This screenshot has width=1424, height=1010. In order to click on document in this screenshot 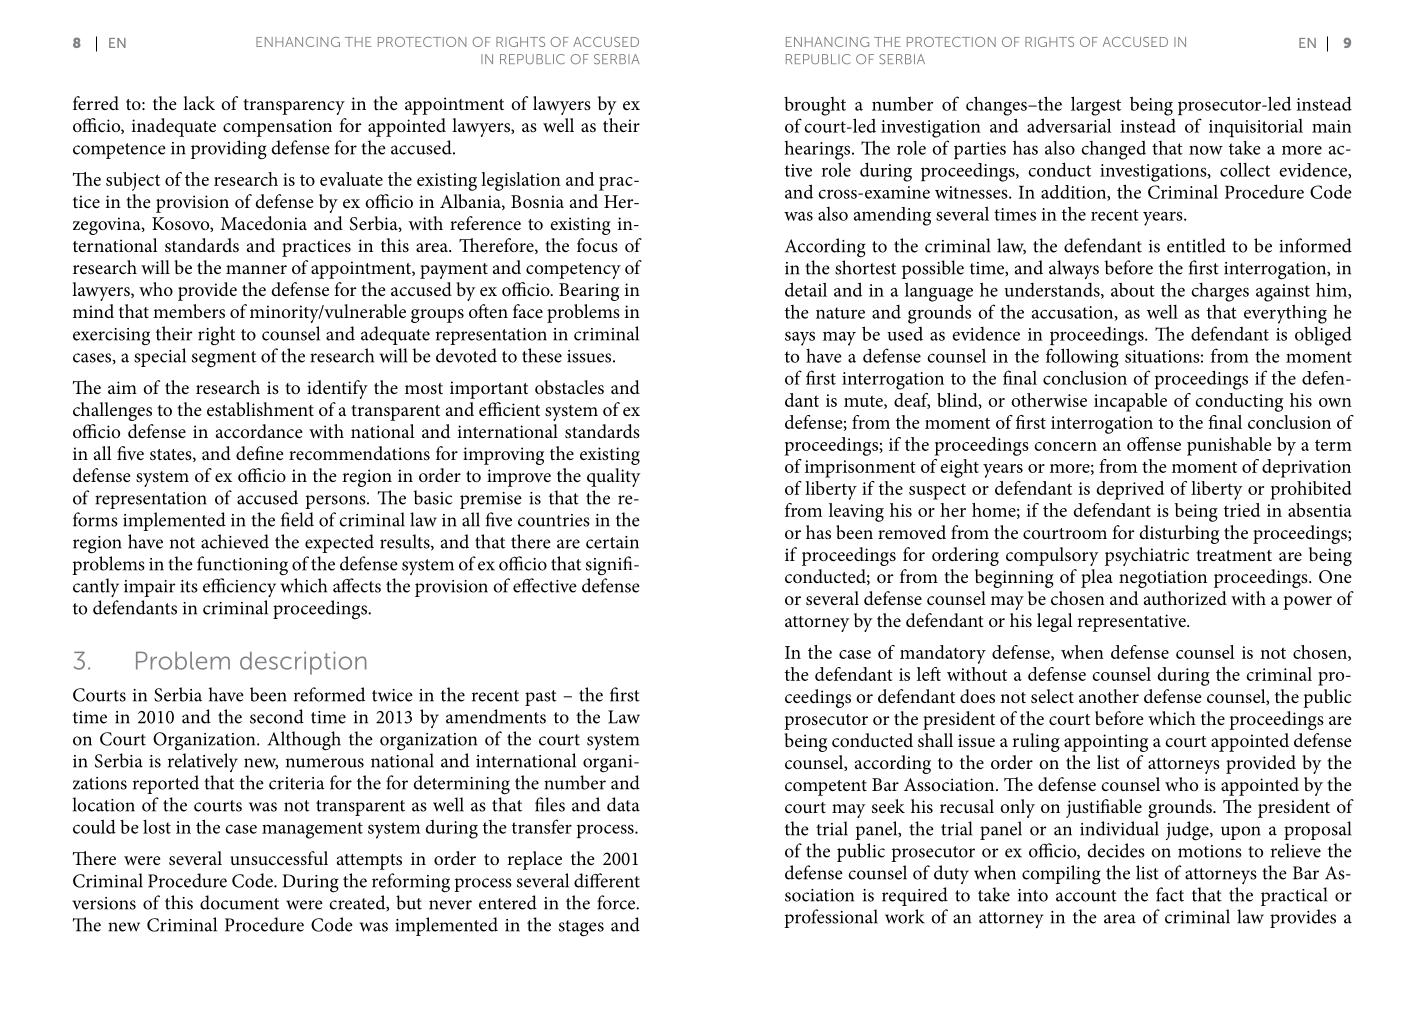, I will do `click(239, 902)`.
